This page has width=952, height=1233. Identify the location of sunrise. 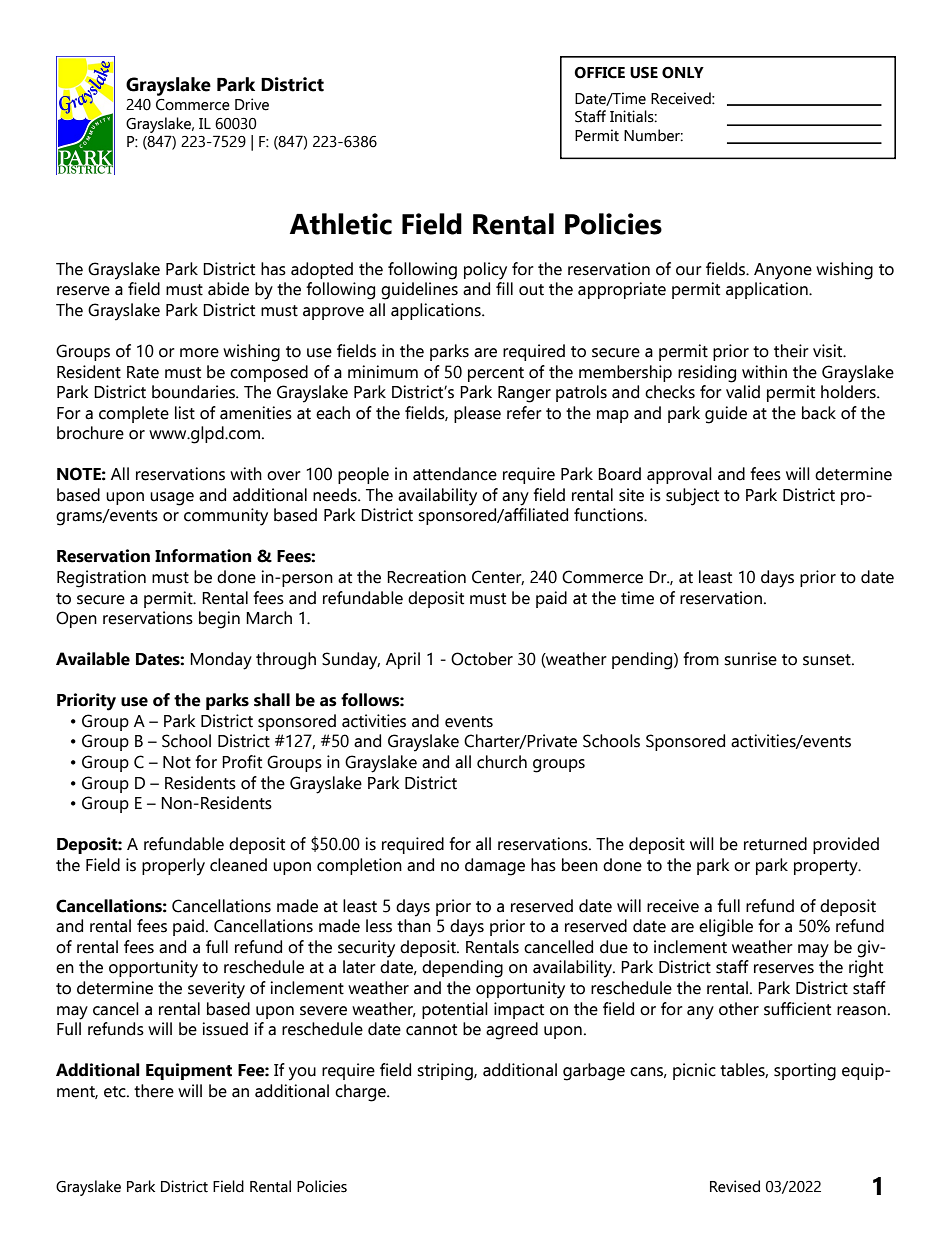
(750, 659).
